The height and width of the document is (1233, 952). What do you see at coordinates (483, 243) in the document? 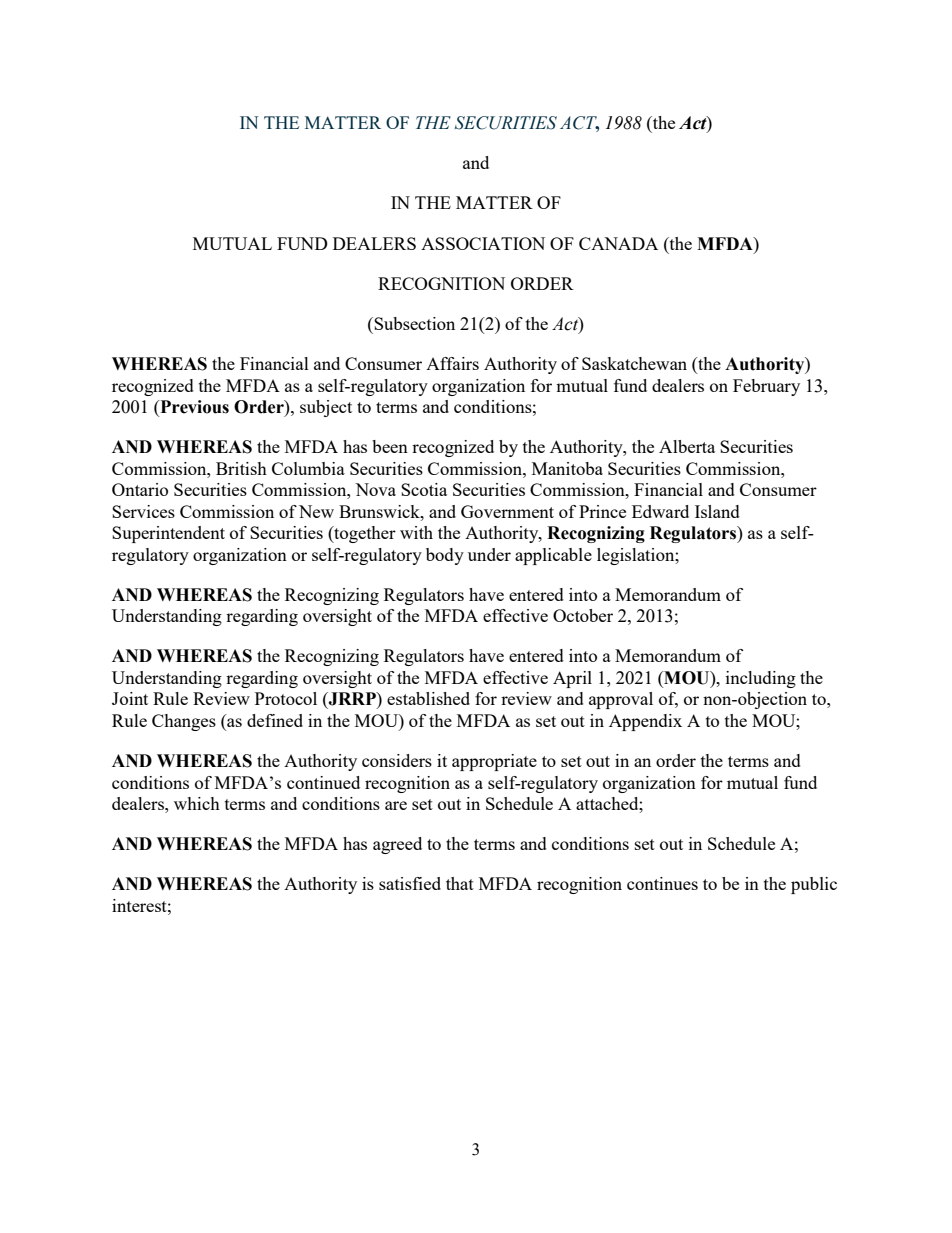
I see `ASSOCIATION` at bounding box center [483, 243].
